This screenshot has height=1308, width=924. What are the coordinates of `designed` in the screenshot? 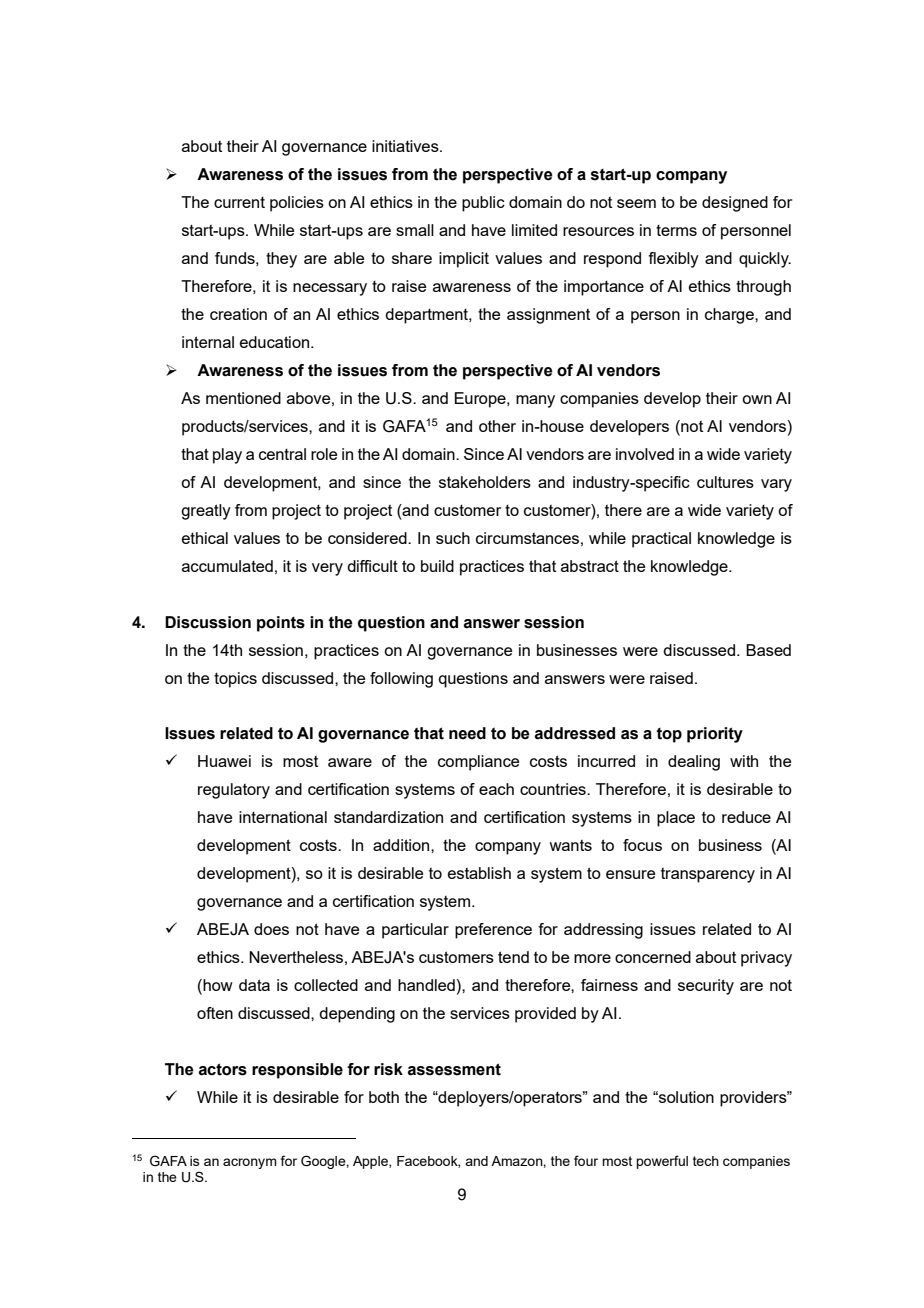 It's located at (735, 204).
